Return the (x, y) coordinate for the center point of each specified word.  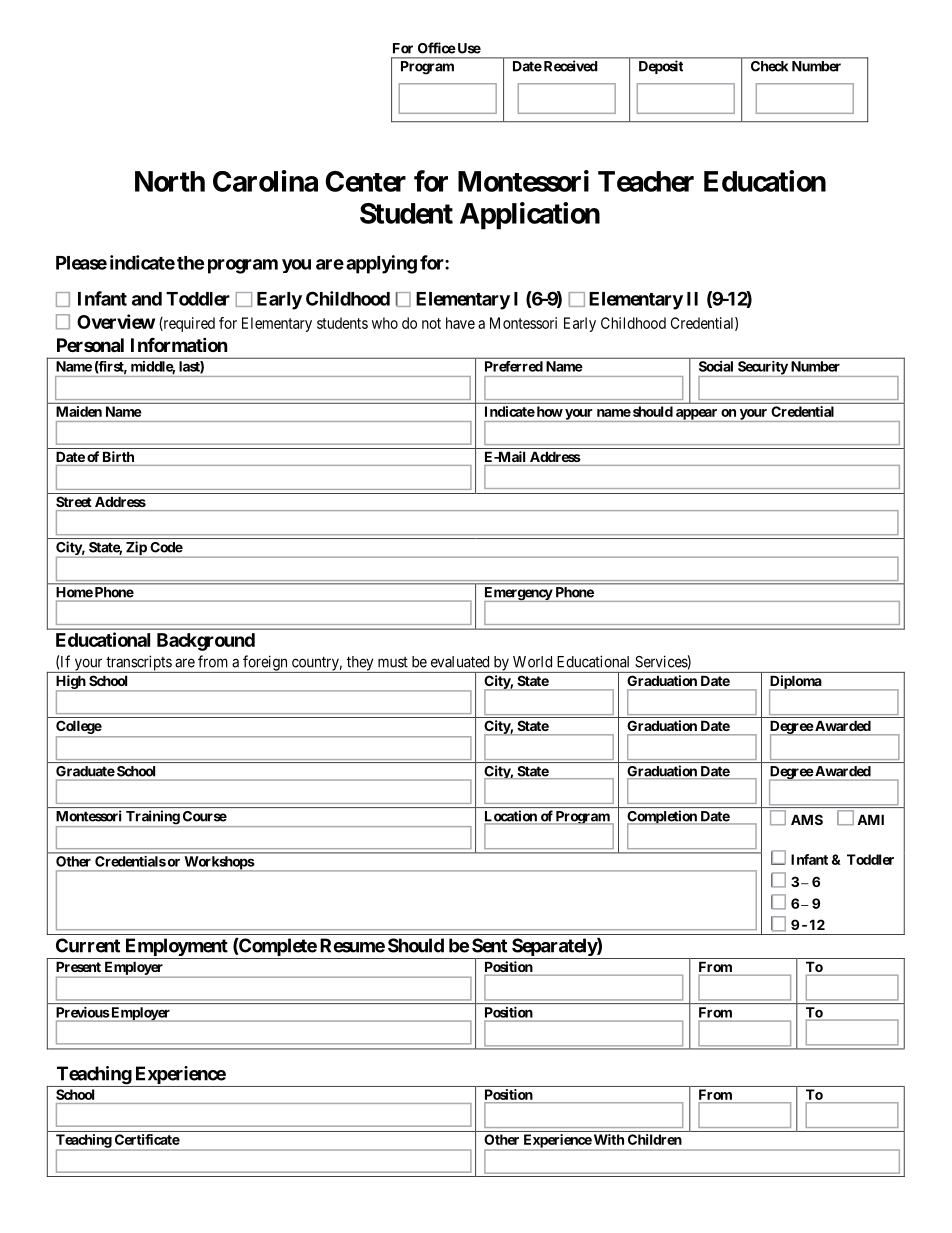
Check (769, 66)
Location (511, 816)
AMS (807, 819)
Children (655, 1139)
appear (697, 415)
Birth (118, 456)
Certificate (147, 1139)
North (170, 181)
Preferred (514, 366)
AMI (870, 819)
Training (152, 818)
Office (437, 48)
